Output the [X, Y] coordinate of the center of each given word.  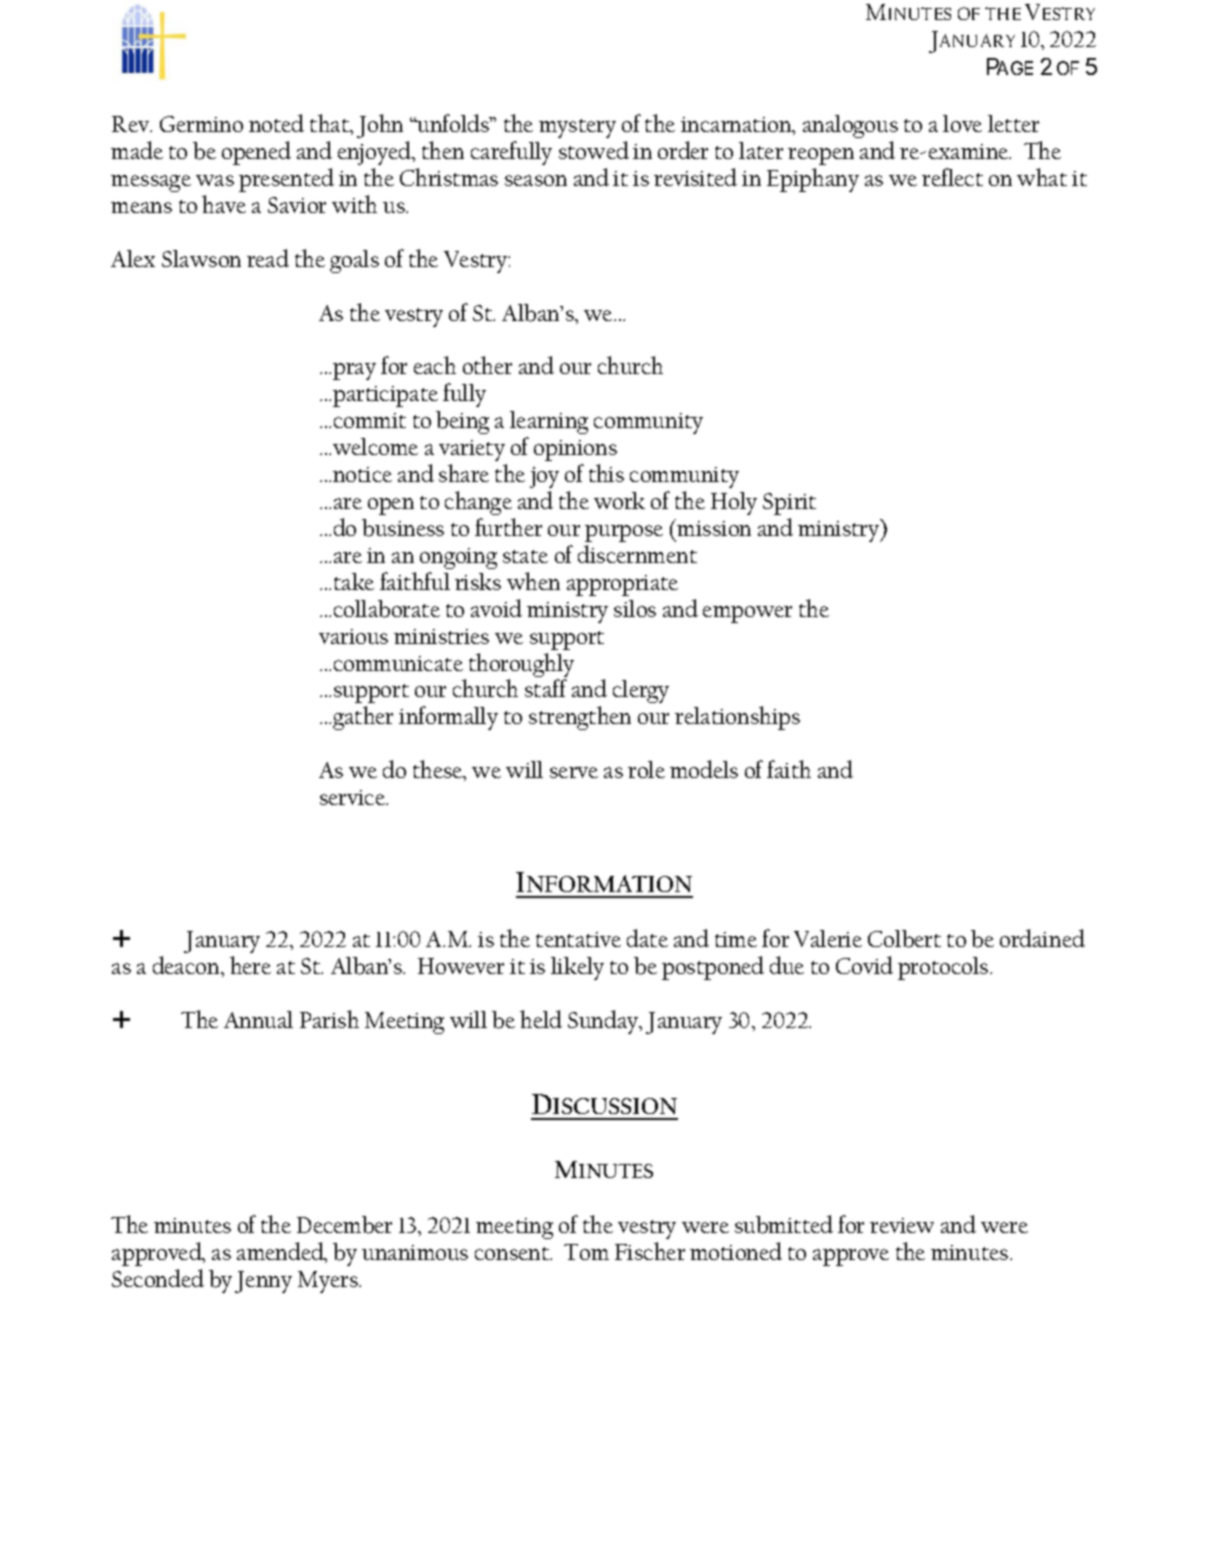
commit [370, 420]
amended [281, 1252]
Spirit [789, 504]
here [250, 965]
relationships [737, 718]
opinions [575, 450]
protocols [944, 968]
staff [546, 688]
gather [363, 718]
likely [577, 968]
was [215, 180]
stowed [594, 150]
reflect [952, 177]
